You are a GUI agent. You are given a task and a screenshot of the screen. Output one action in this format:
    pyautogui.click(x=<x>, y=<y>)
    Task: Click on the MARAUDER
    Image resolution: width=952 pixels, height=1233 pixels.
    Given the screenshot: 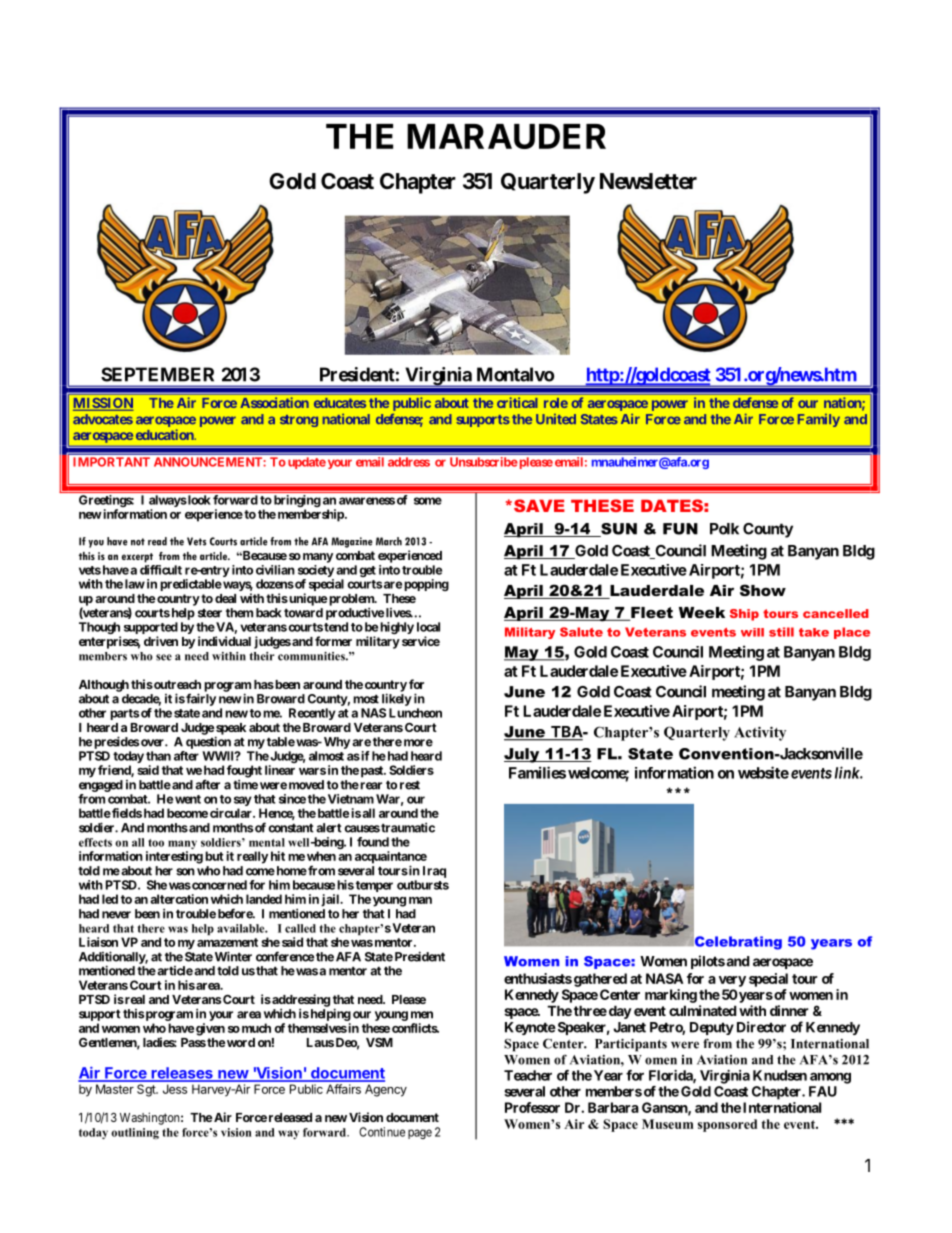 What is the action you would take?
    pyautogui.click(x=506, y=136)
